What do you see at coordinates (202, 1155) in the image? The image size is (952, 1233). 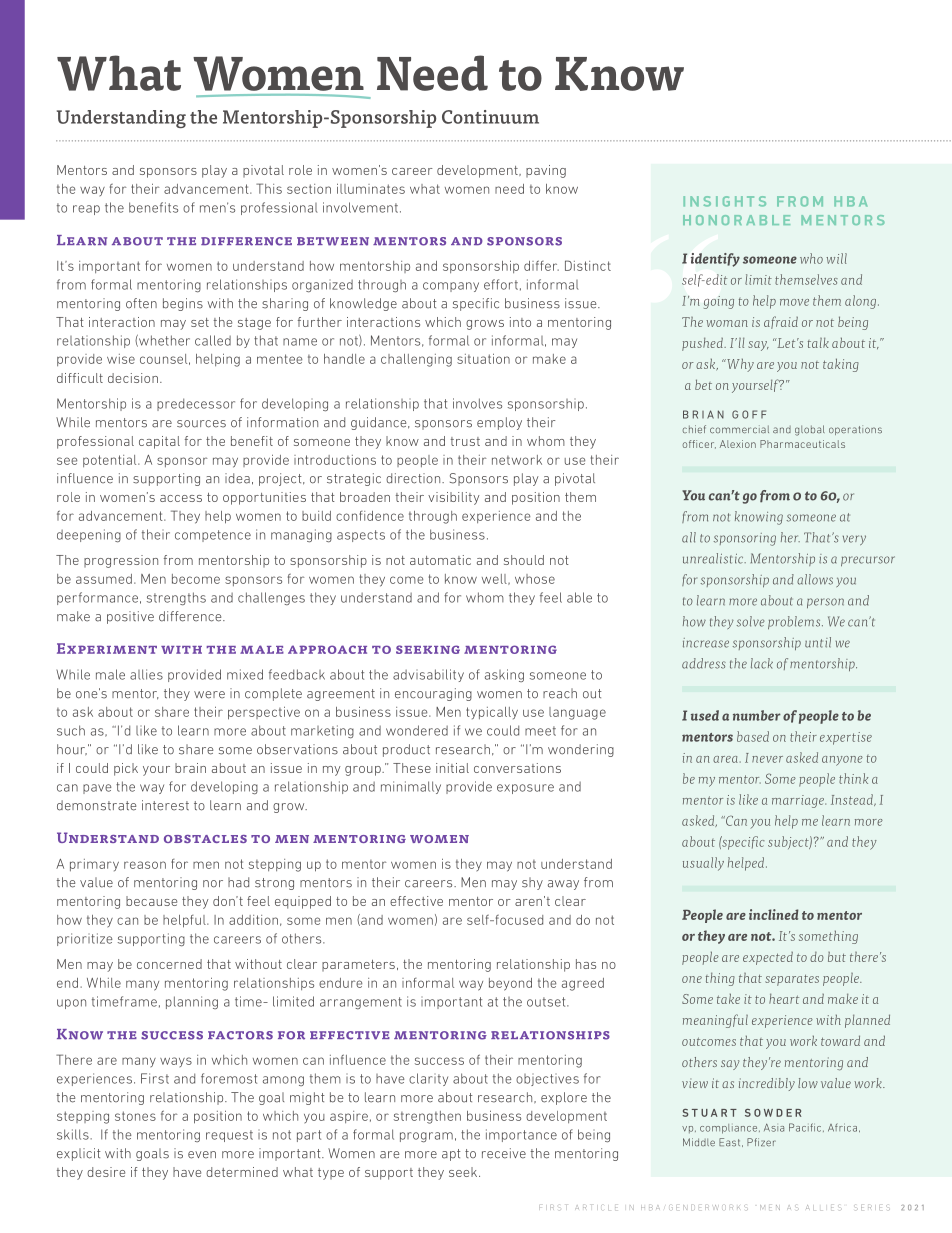 I see `even` at bounding box center [202, 1155].
